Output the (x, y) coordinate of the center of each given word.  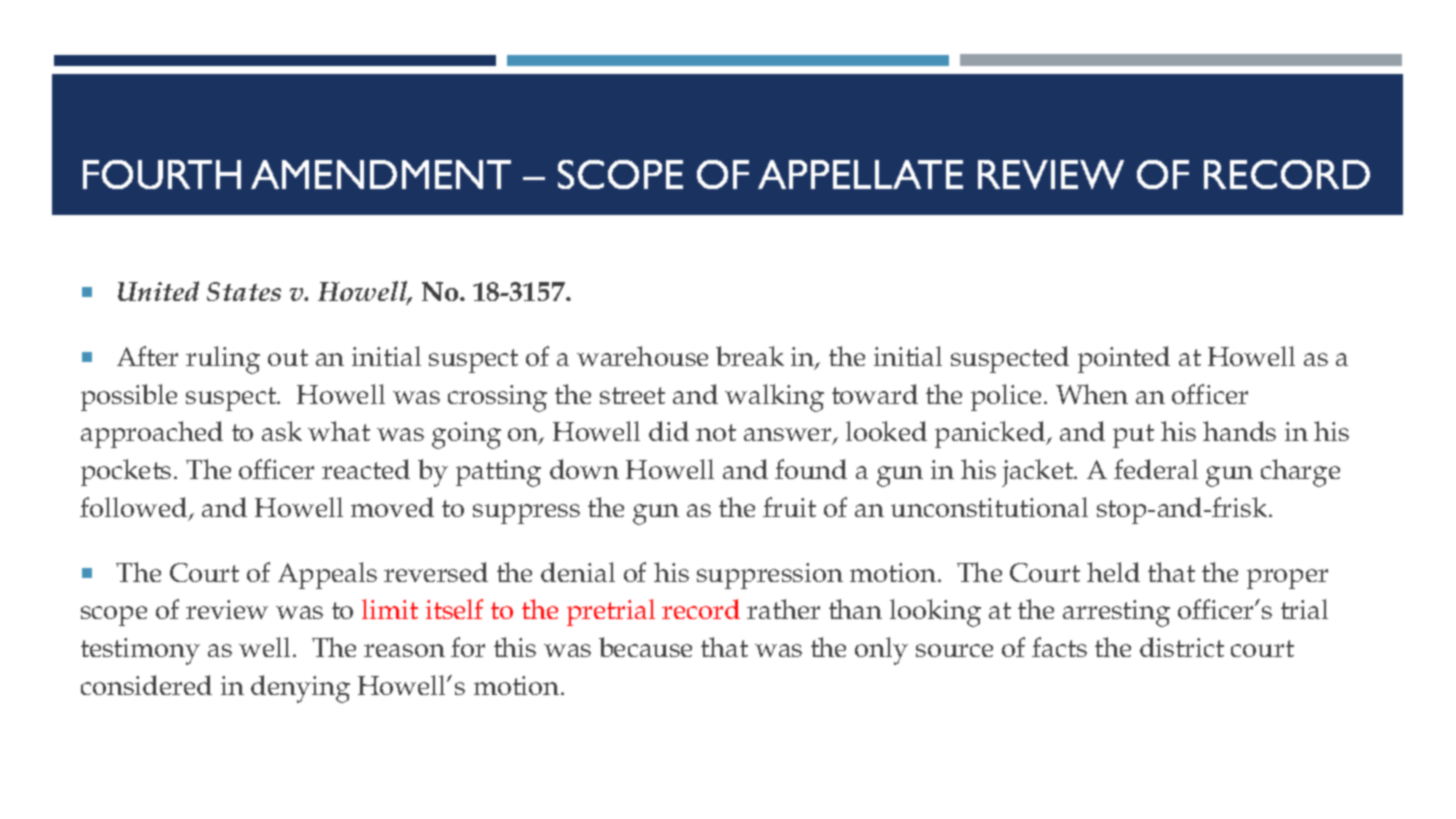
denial (578, 572)
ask (282, 431)
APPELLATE (860, 174)
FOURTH (162, 174)
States (244, 291)
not (716, 432)
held (1113, 572)
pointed (1124, 359)
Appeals (327, 575)
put (1133, 436)
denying (300, 689)
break (750, 356)
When (1092, 394)
